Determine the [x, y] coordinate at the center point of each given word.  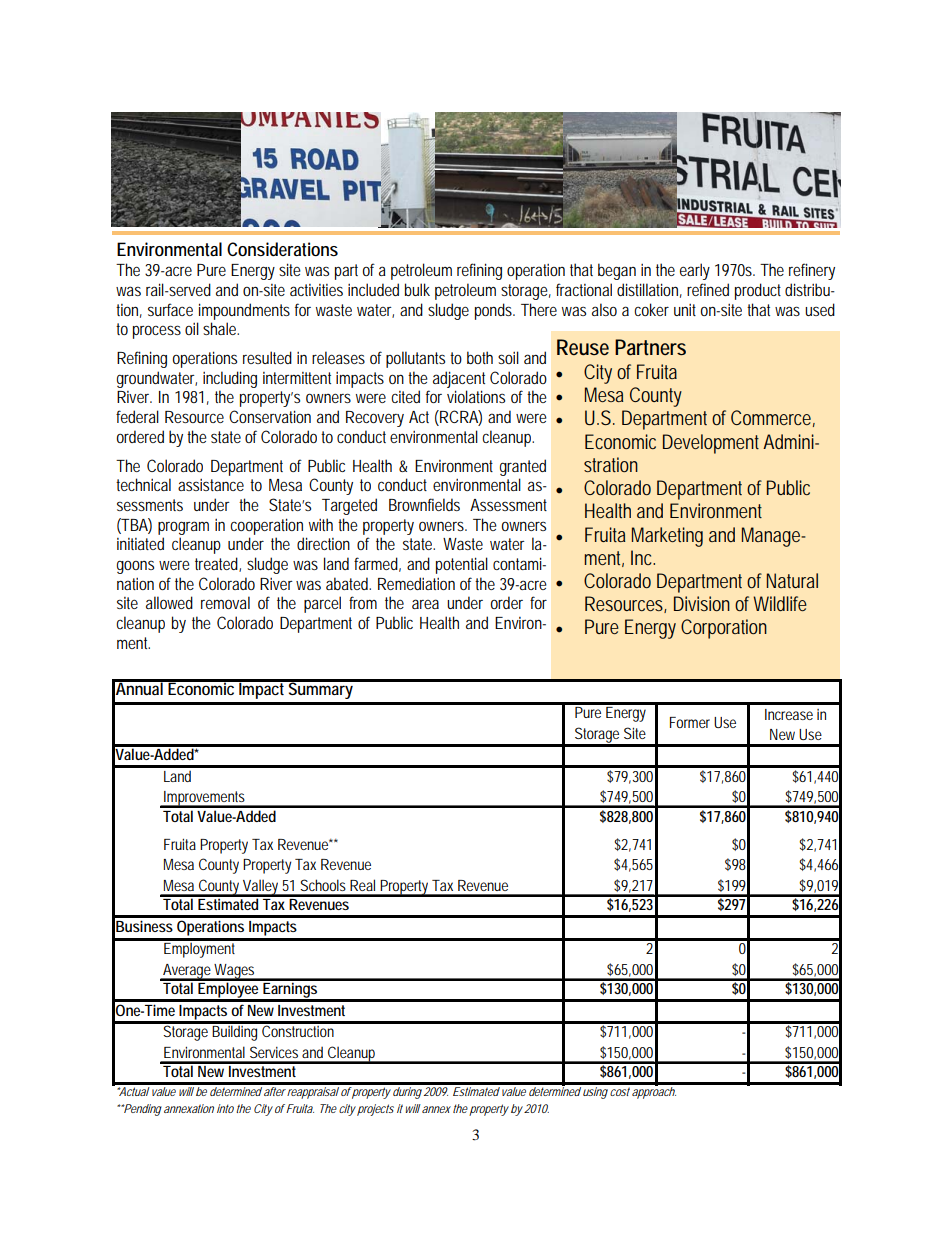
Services [274, 1052]
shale [221, 328]
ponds [495, 311]
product [758, 291]
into [225, 1108]
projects [375, 1110]
